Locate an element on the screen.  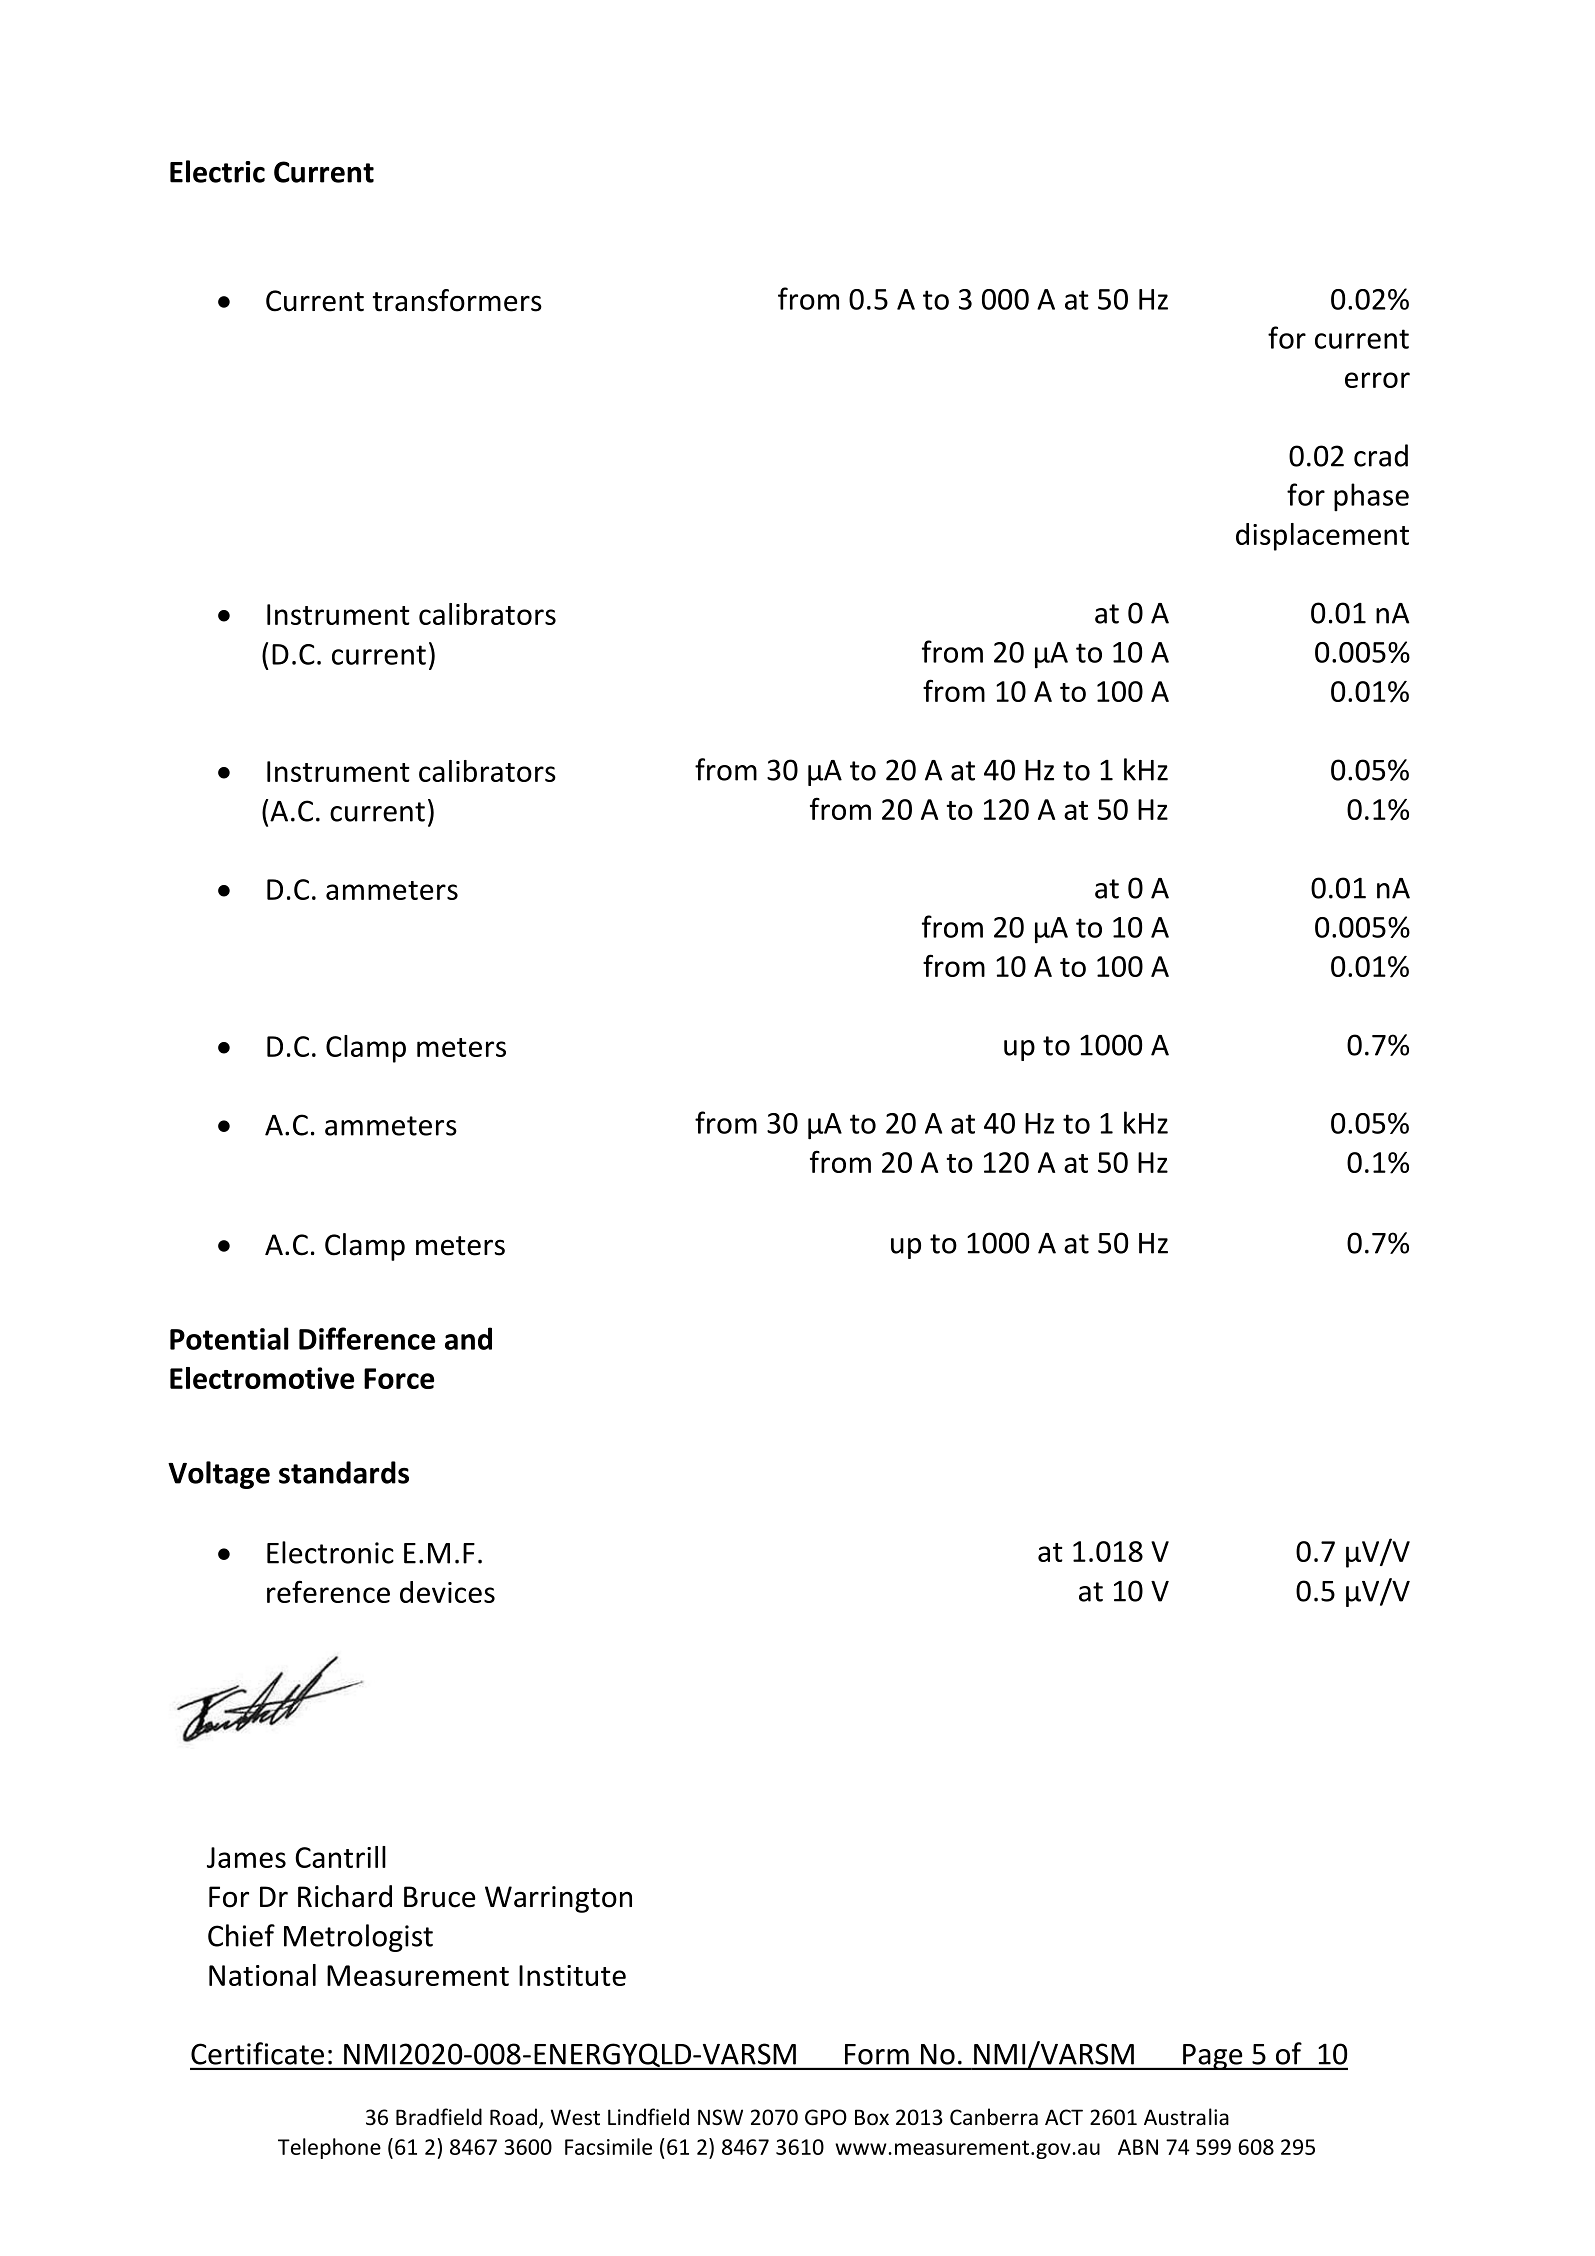
error is located at coordinates (1377, 380).
